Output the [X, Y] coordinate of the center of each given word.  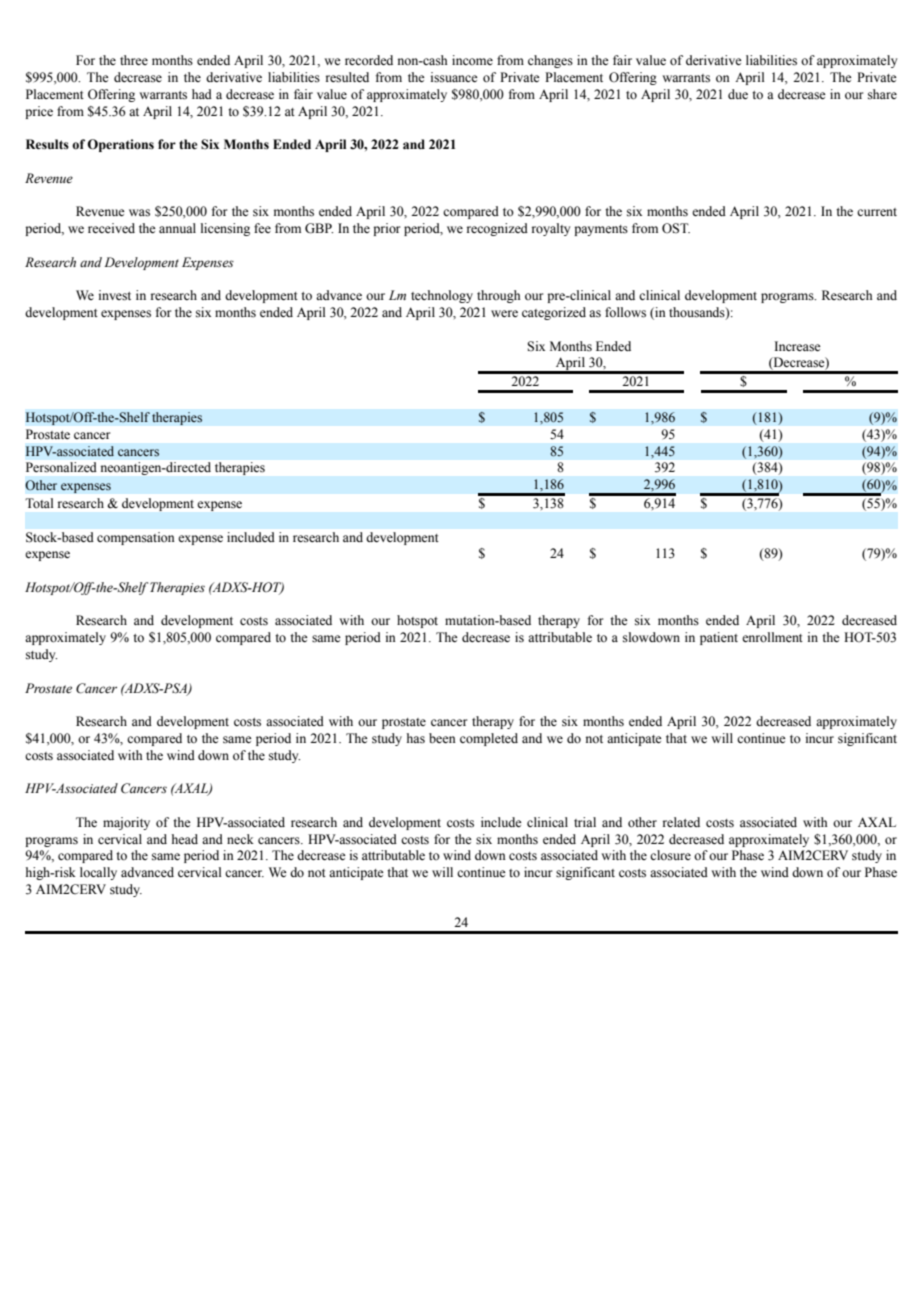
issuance [454, 77]
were [504, 313]
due [738, 94]
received [111, 228]
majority [126, 823]
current [877, 212]
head [185, 839]
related [681, 822]
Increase [797, 346]
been [442, 738]
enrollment [772, 637]
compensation [135, 538]
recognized [497, 229]
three [134, 60]
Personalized [61, 467]
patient [719, 638]
